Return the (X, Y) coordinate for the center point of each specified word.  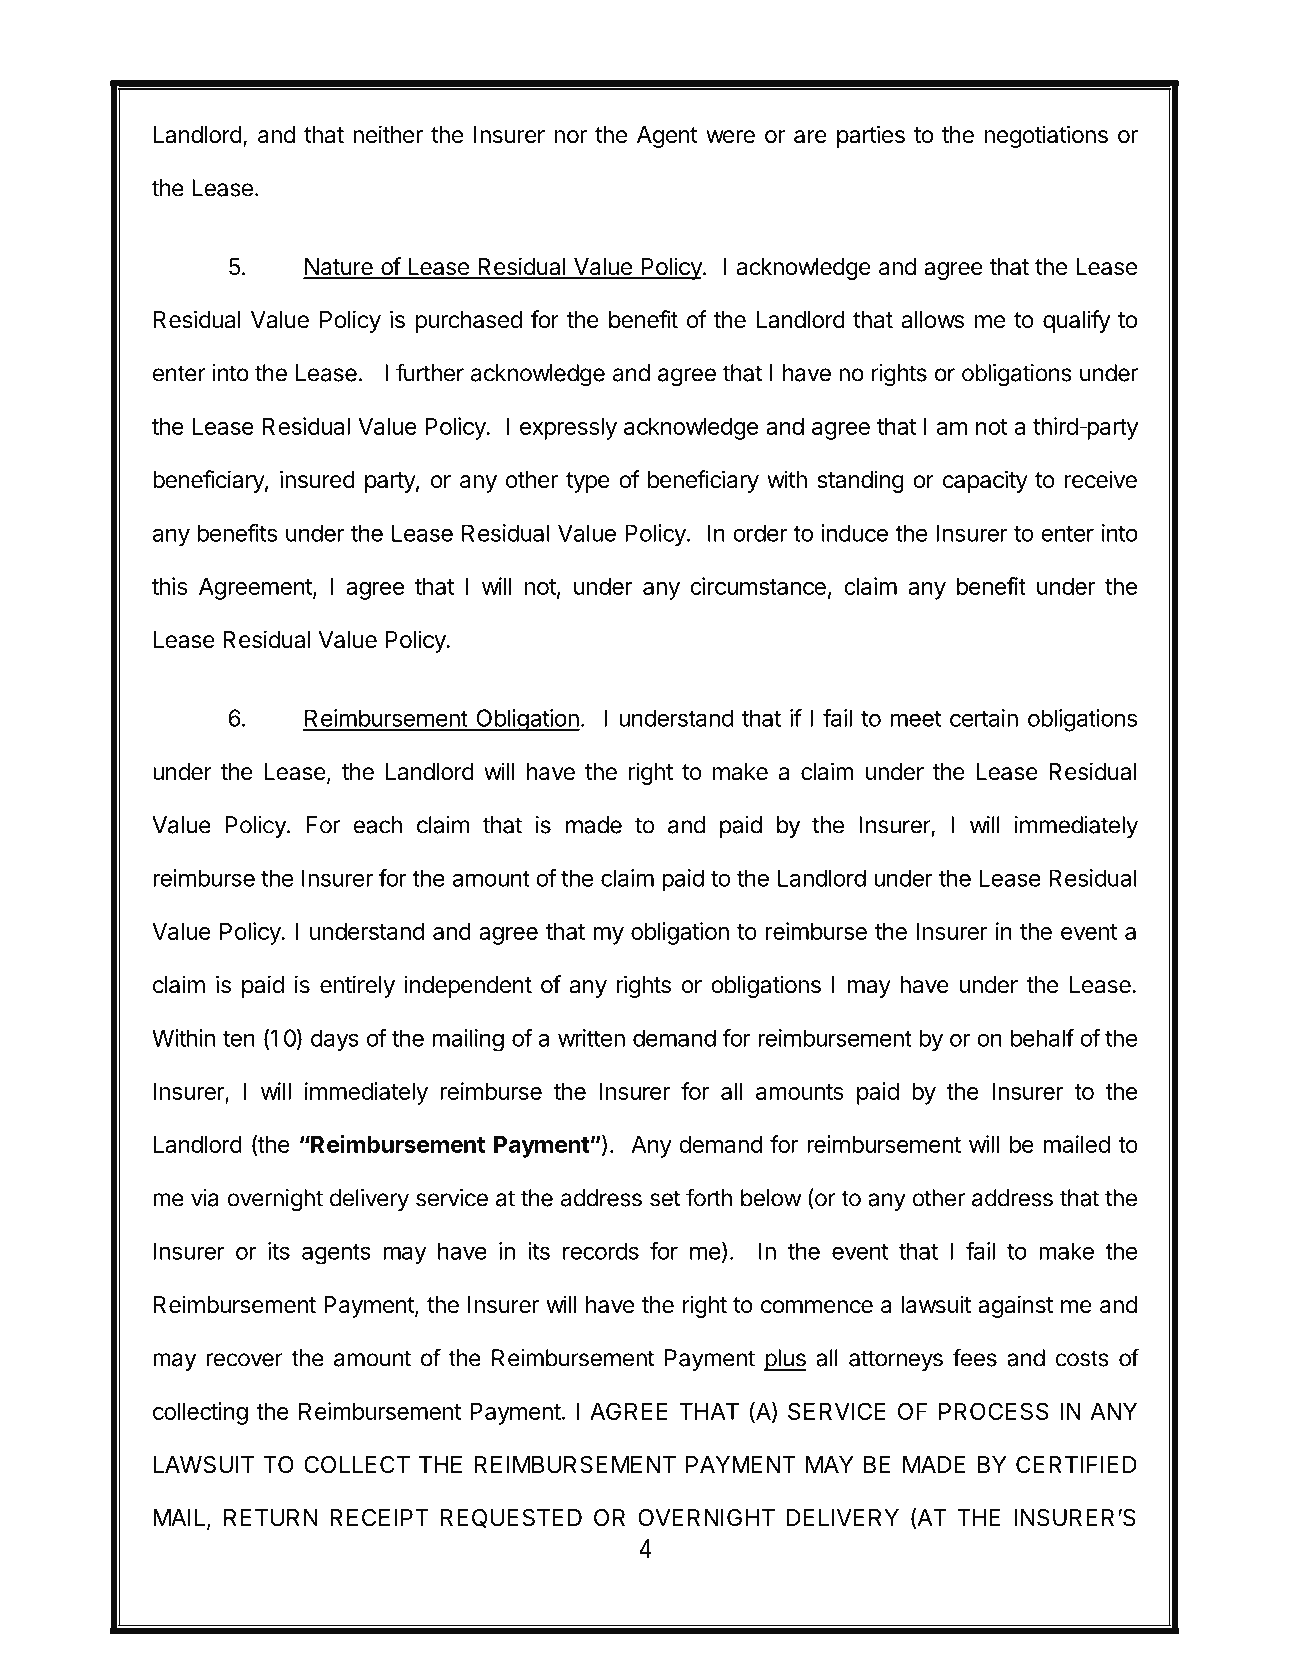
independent (468, 986)
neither (388, 134)
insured (317, 479)
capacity (985, 481)
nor (570, 136)
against (1015, 1306)
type (588, 482)
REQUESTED (511, 1518)
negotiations (1046, 136)
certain (984, 718)
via (205, 1198)
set (665, 1198)
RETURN (271, 1518)
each (377, 825)
